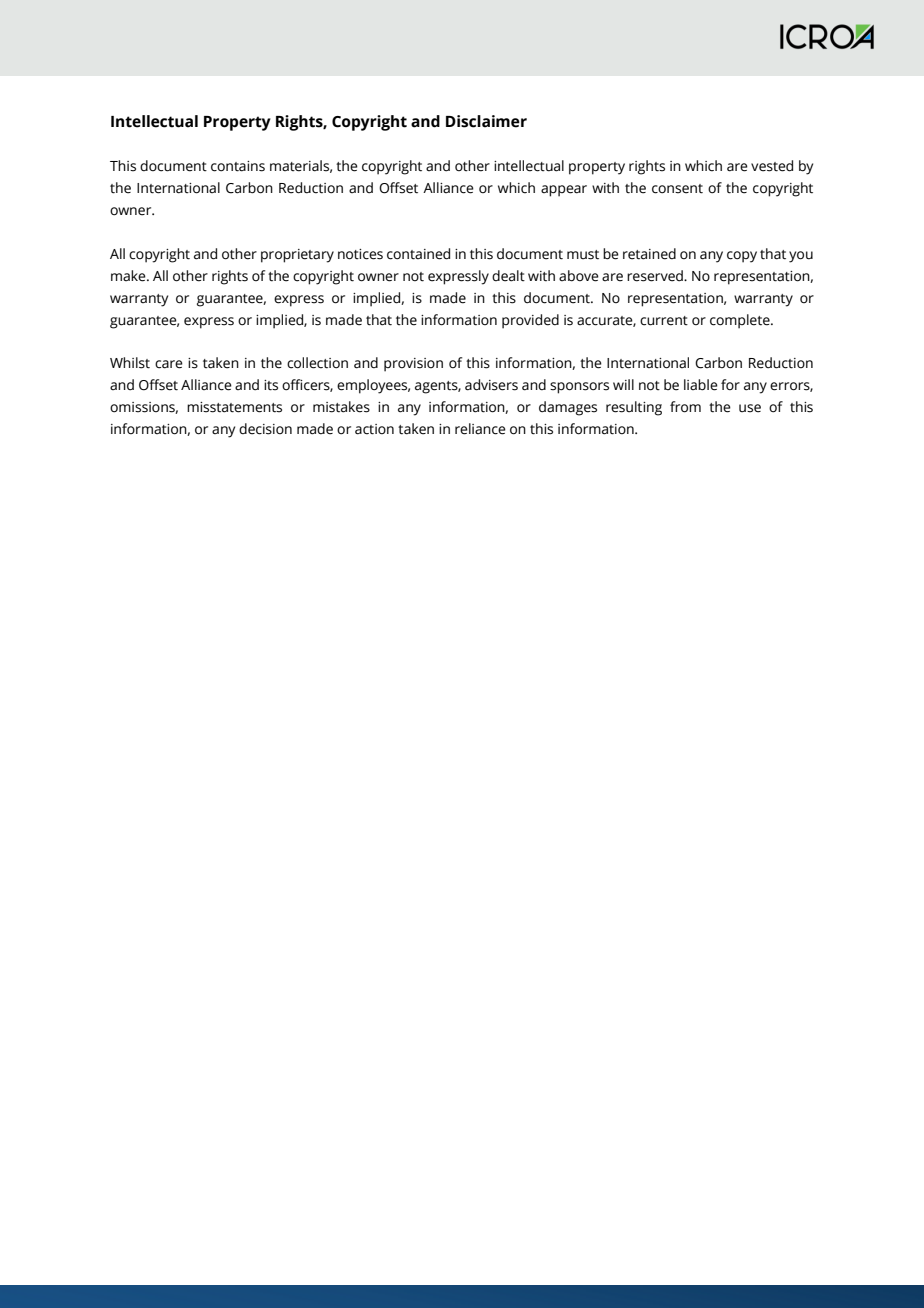  Describe the element at coordinates (772, 166) in the screenshot. I see `vested` at that location.
